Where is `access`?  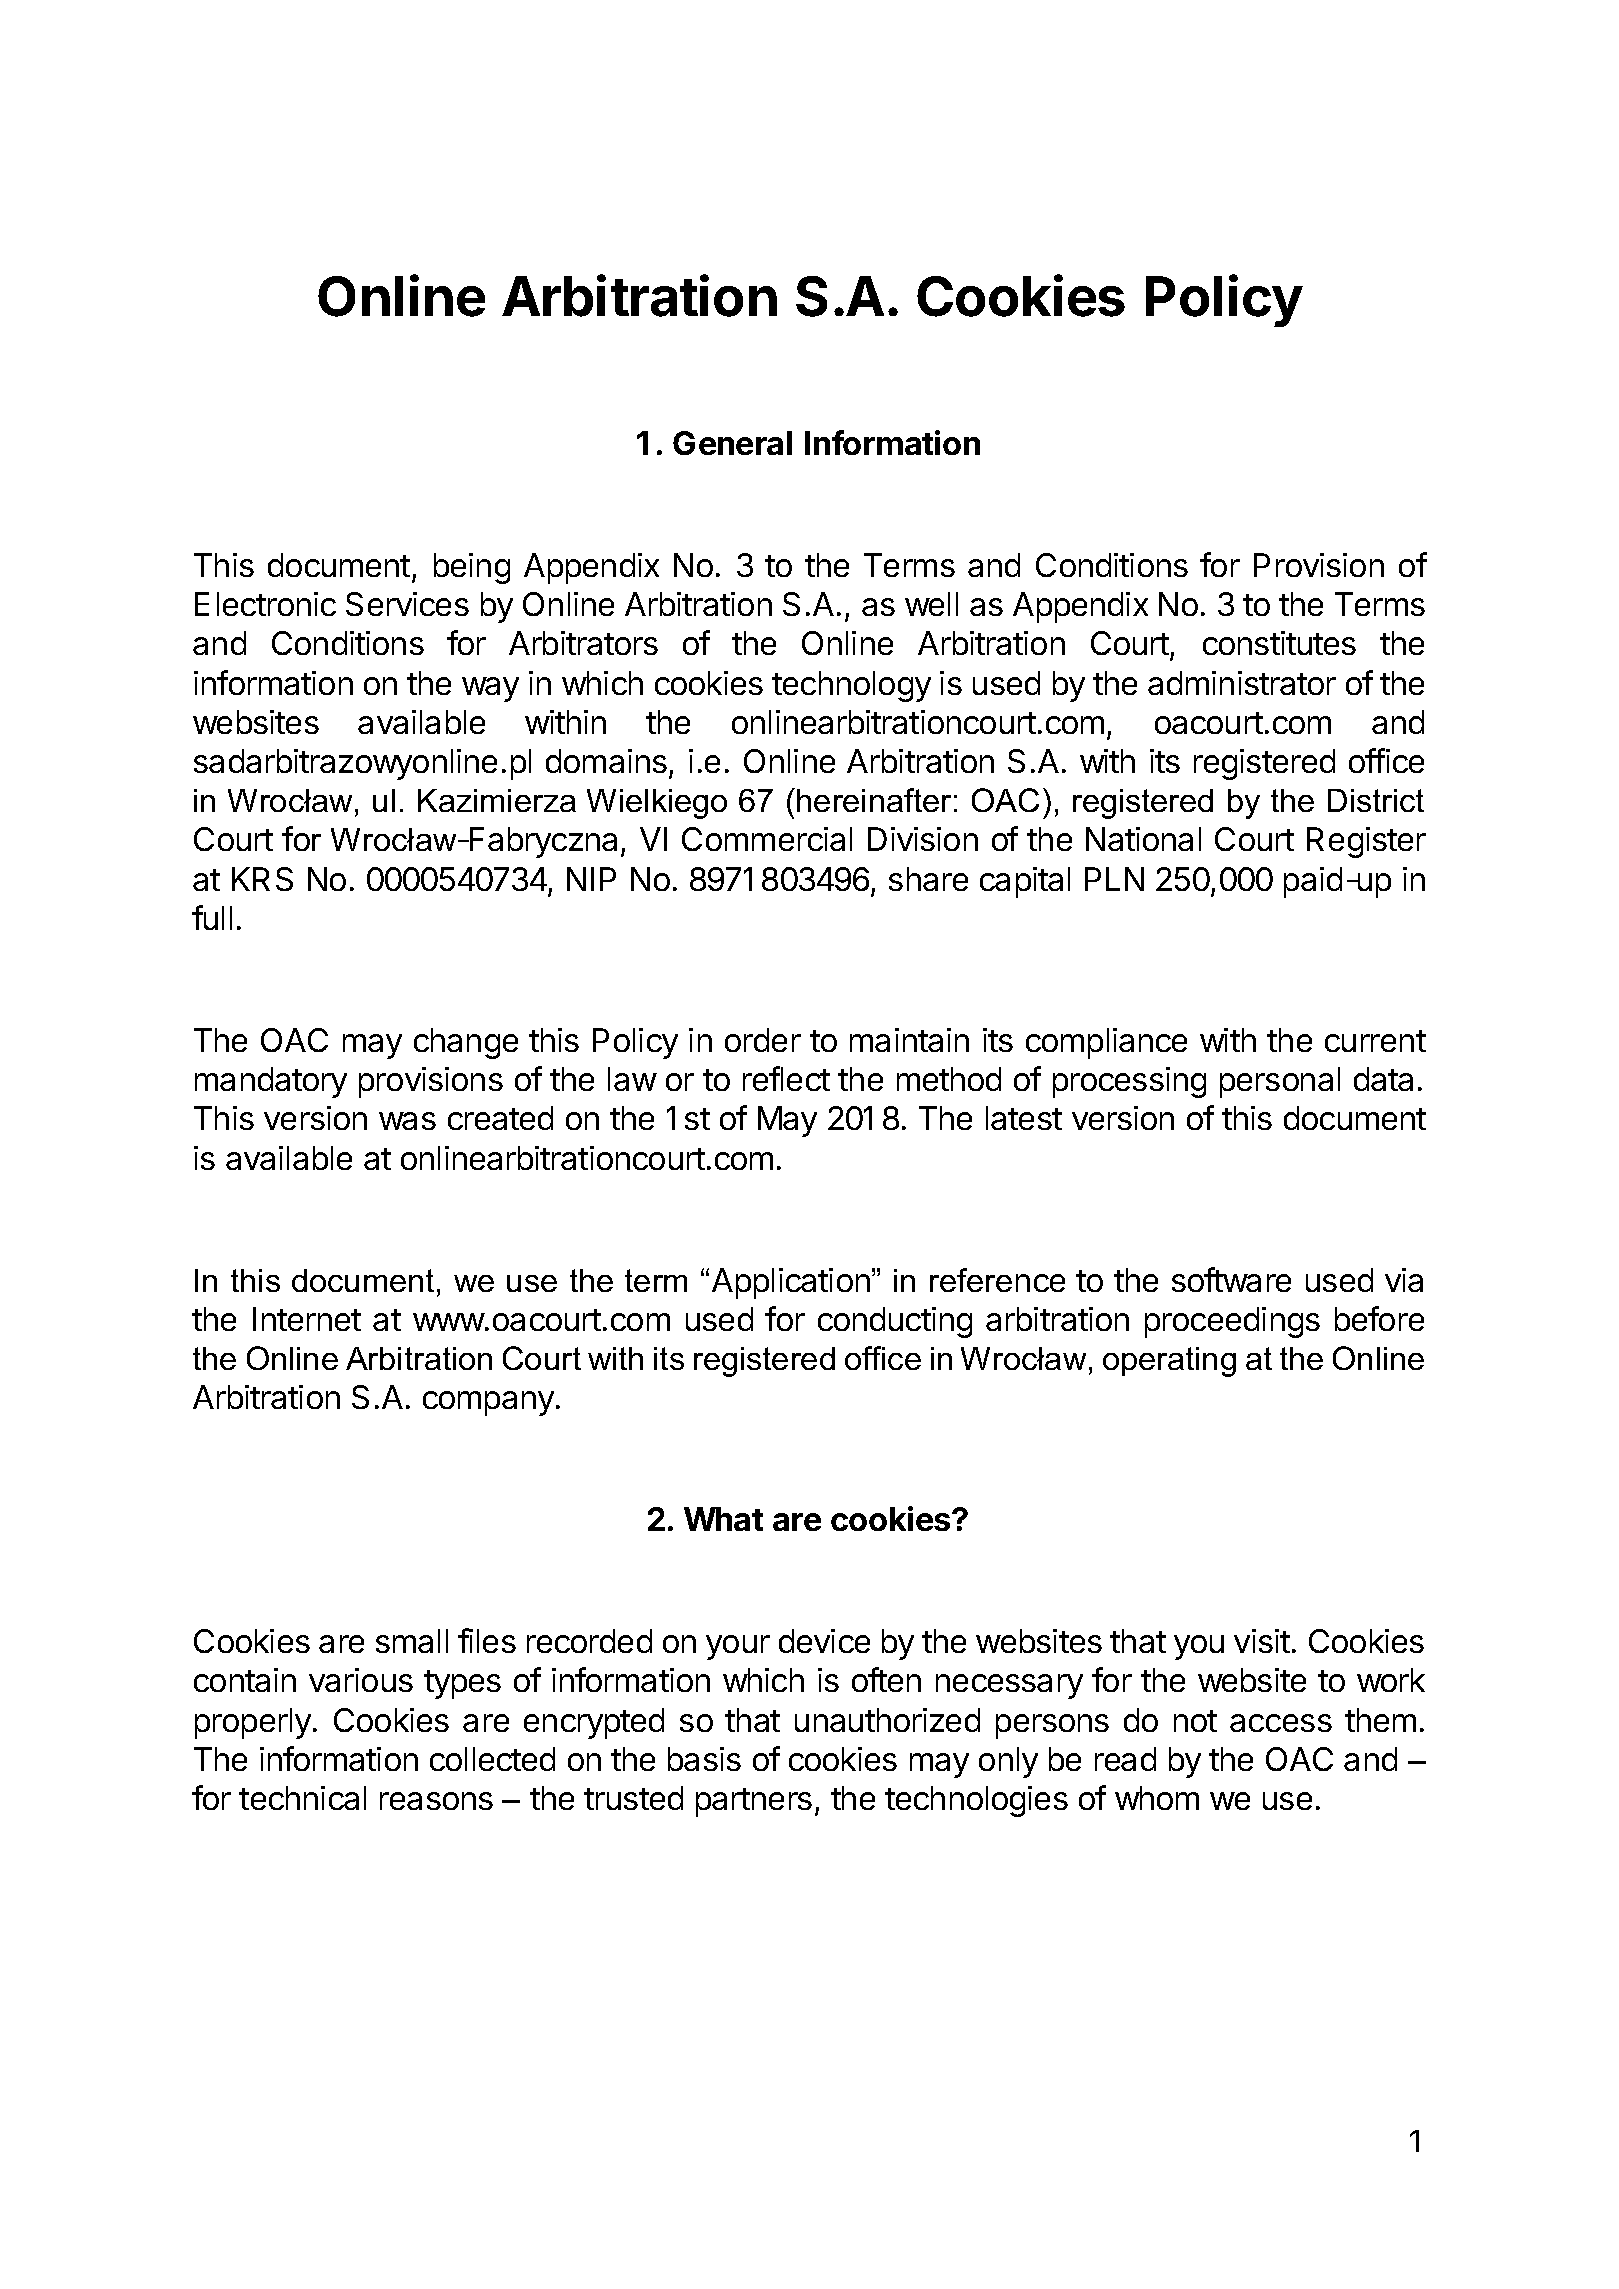
access is located at coordinates (1281, 1723).
